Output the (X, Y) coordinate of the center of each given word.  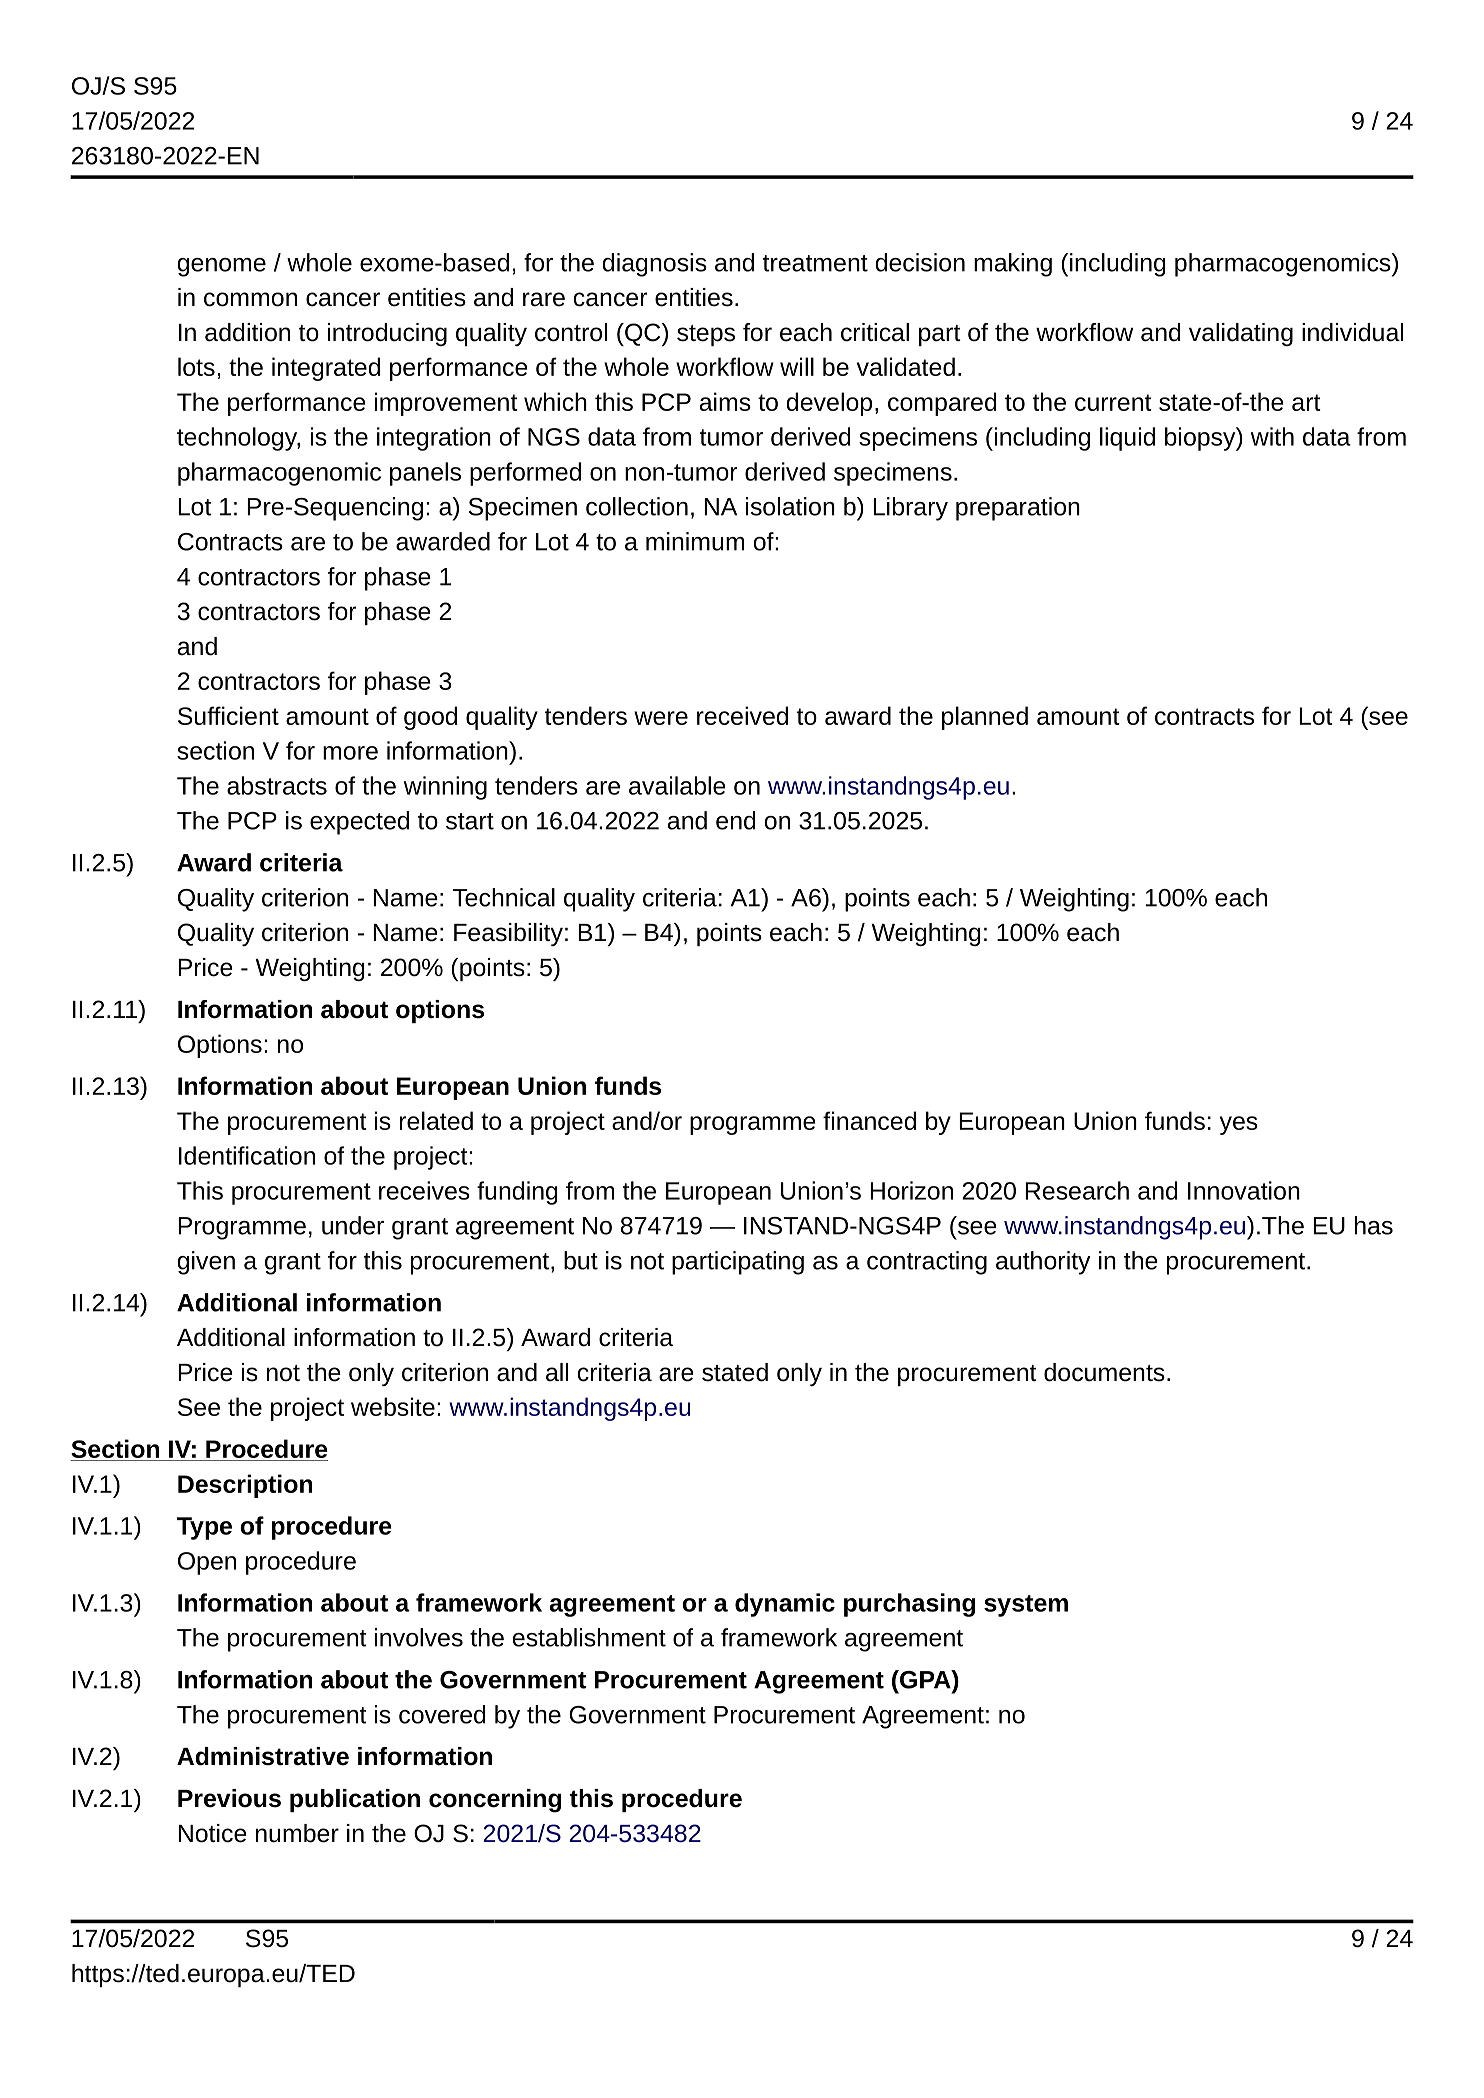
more (350, 753)
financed (869, 1120)
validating (1241, 334)
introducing (387, 334)
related (436, 1120)
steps (706, 335)
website (393, 1406)
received (742, 715)
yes (1239, 1125)
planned (985, 718)
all (557, 1372)
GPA (925, 1679)
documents (1104, 1372)
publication (355, 1800)
